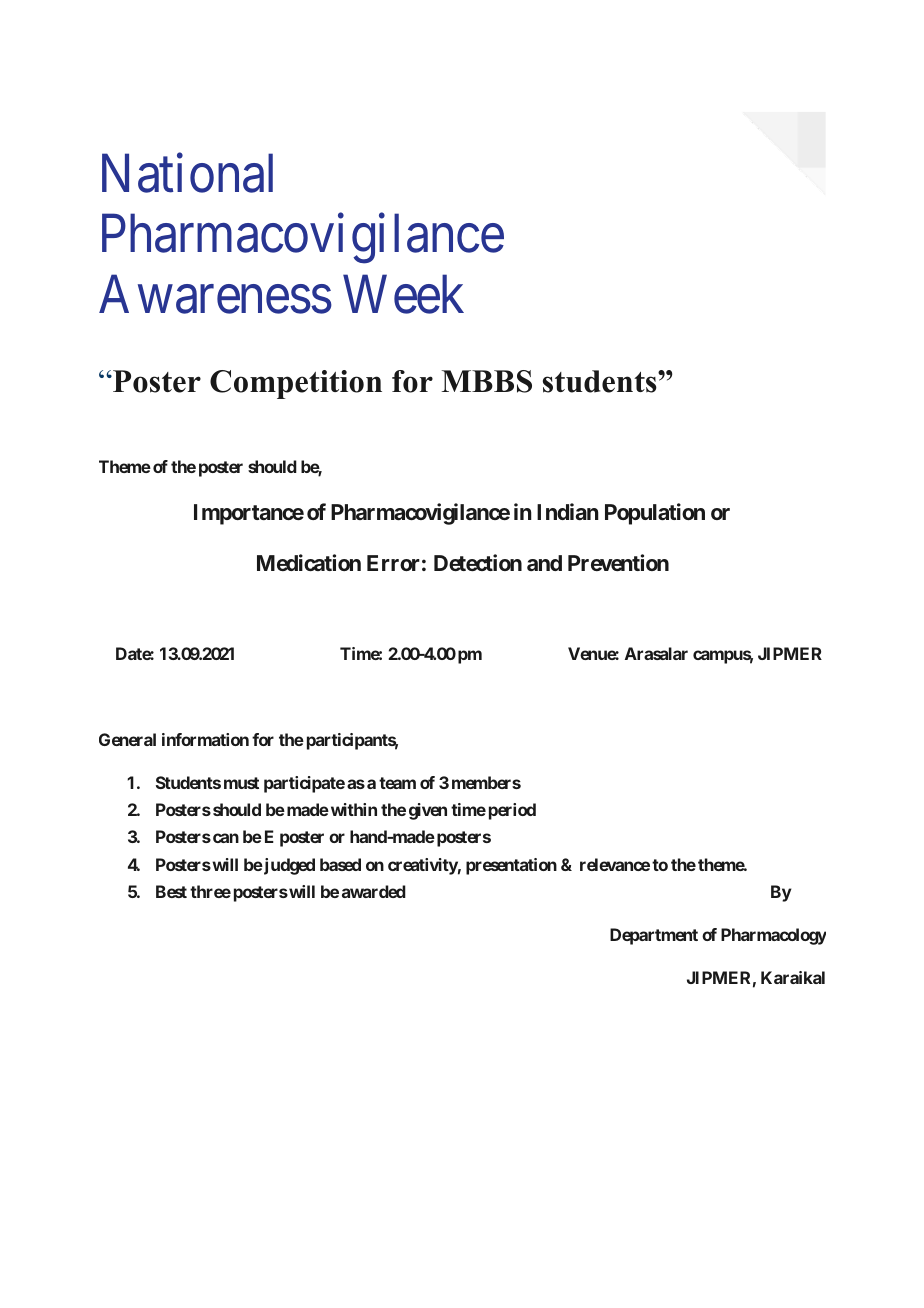 This screenshot has height=1308, width=924. Describe the element at coordinates (187, 173) in the screenshot. I see `National` at that location.
